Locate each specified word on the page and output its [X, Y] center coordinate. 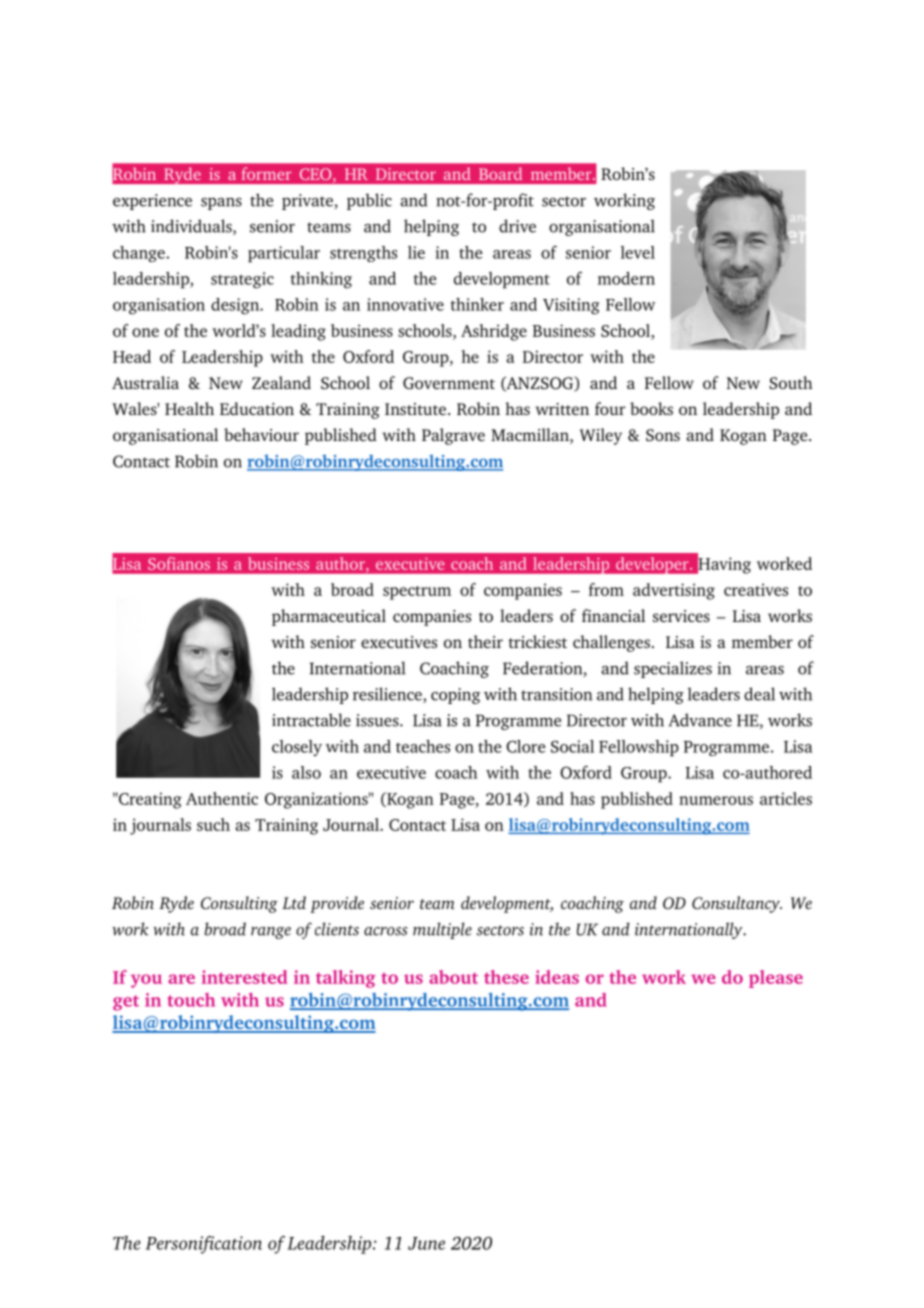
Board [500, 173]
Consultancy [737, 904]
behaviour [261, 434]
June [426, 1243]
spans [221, 204]
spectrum [417, 593]
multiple [442, 930]
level [638, 252]
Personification [204, 1245]
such [213, 824]
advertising [674, 591]
